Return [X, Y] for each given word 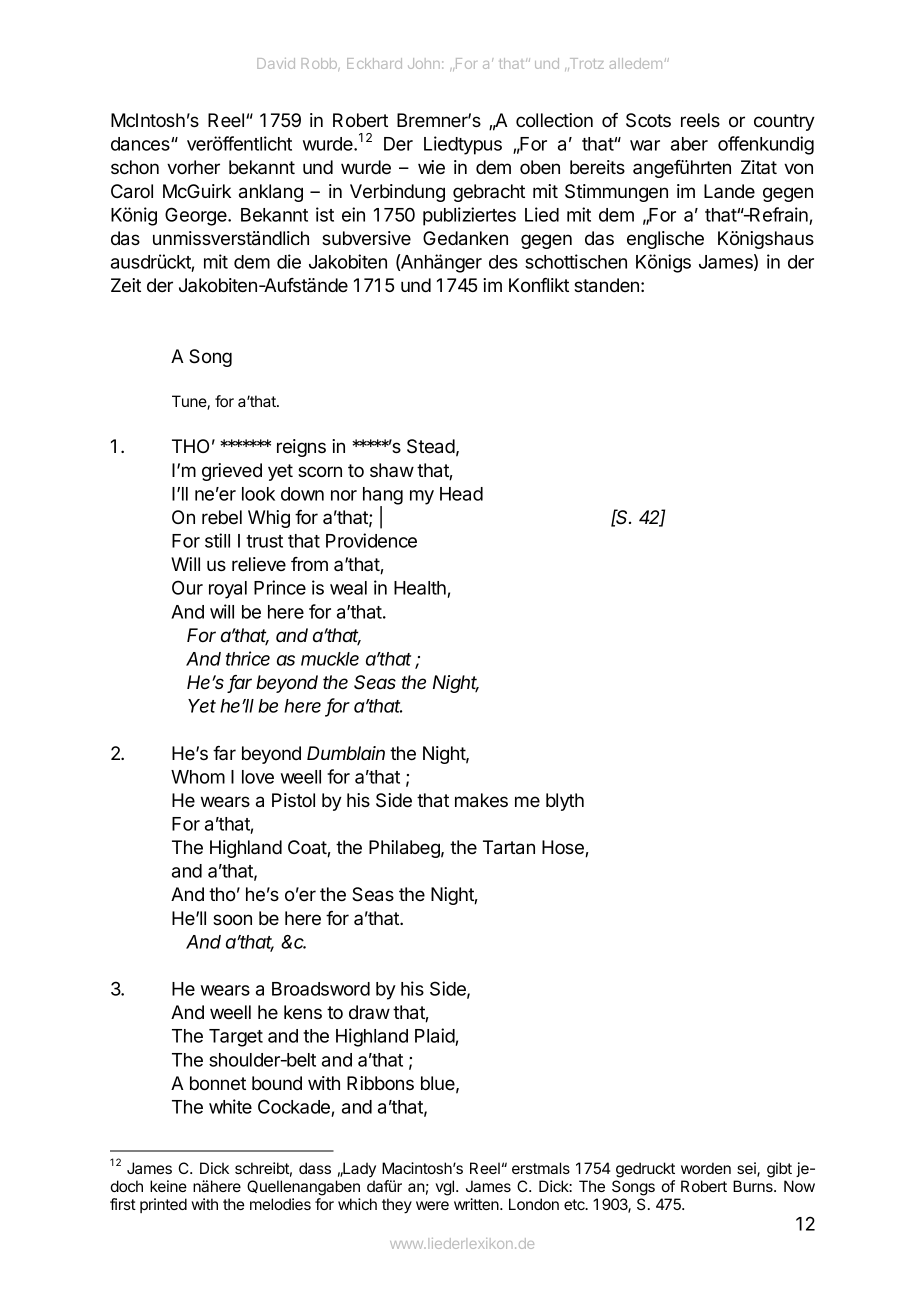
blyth [565, 802]
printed [163, 1205]
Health [421, 589]
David [276, 63]
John [424, 63]
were [432, 1205]
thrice [248, 658]
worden [706, 1168]
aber [689, 144]
